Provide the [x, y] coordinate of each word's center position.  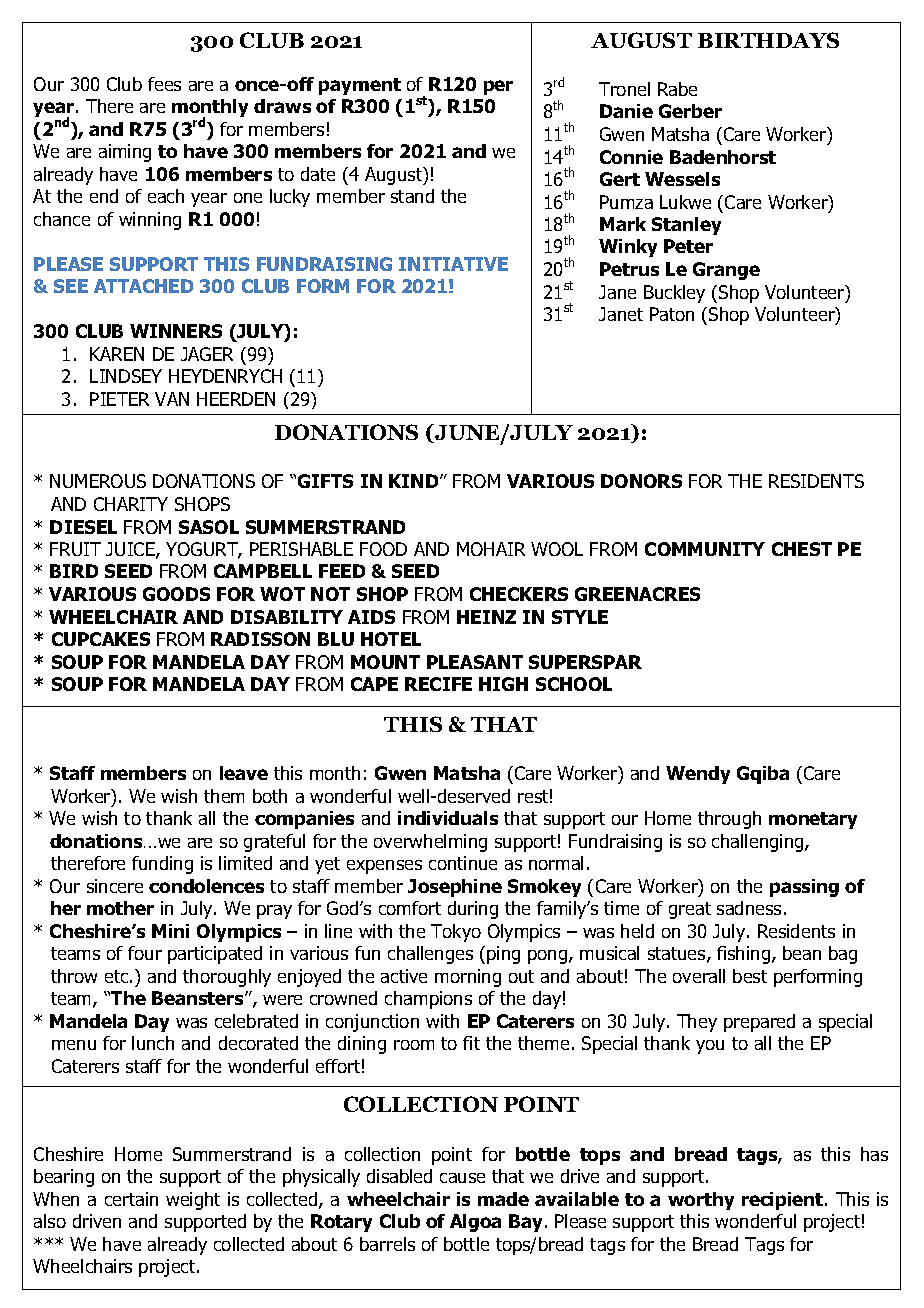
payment [360, 86]
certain [131, 1199]
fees [164, 84]
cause [462, 1178]
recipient [784, 1201]
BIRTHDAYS [768, 40]
